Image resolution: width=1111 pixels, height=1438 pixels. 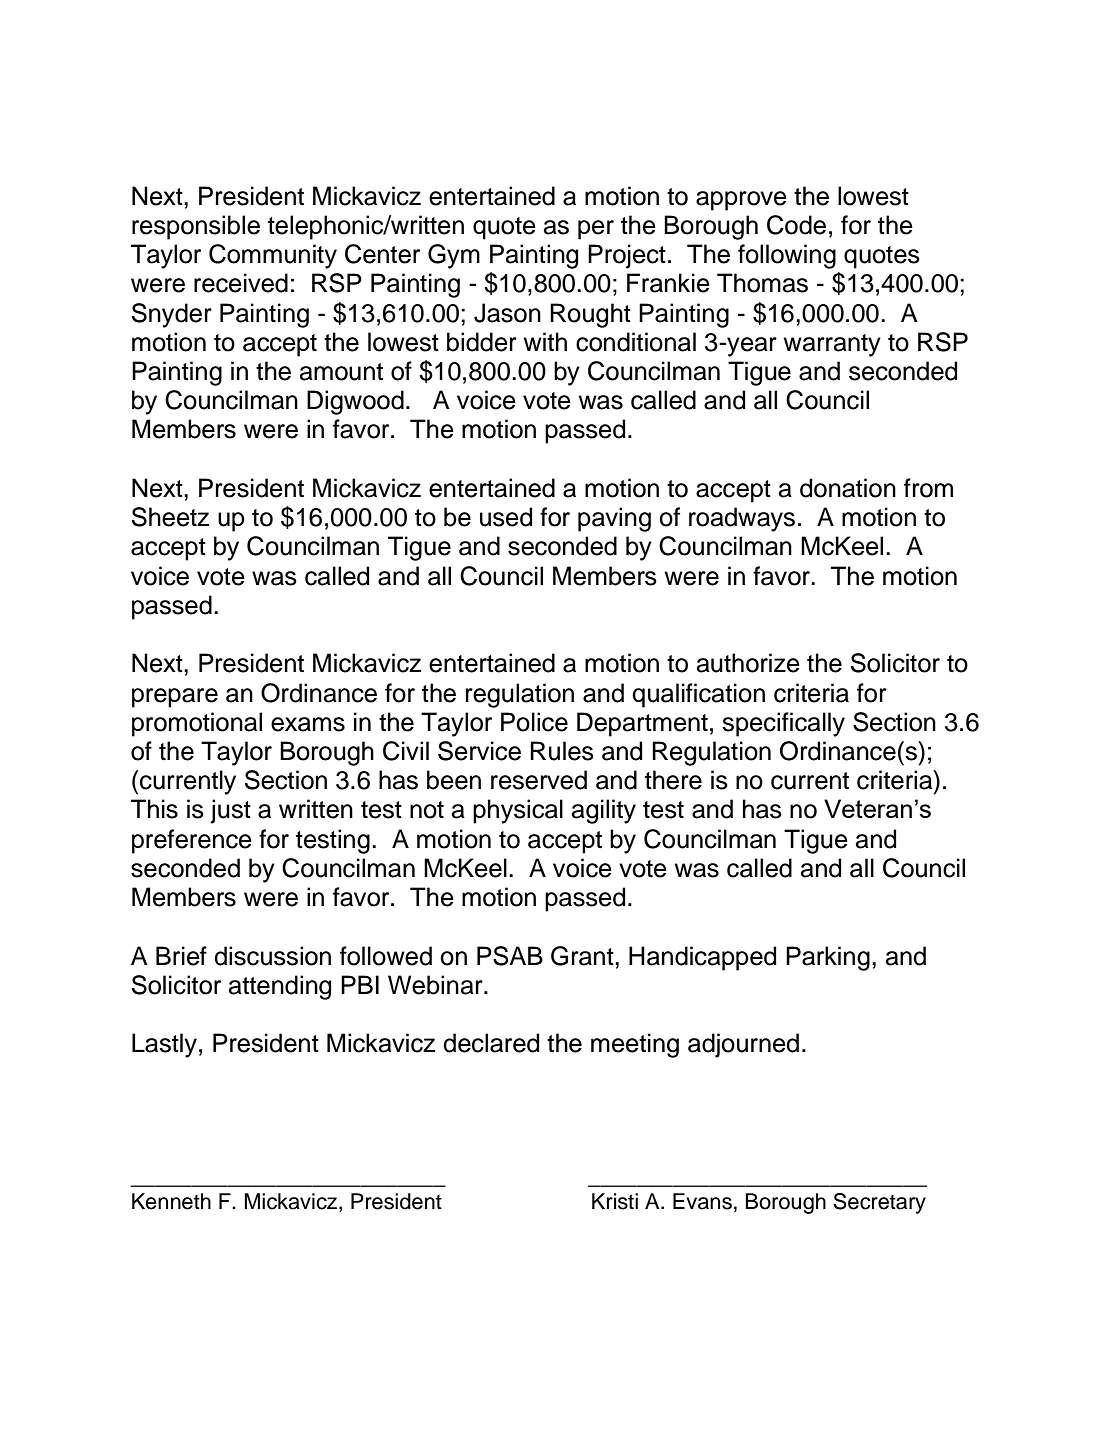 What do you see at coordinates (615, 1201) in the page?
I see `Kristi` at bounding box center [615, 1201].
